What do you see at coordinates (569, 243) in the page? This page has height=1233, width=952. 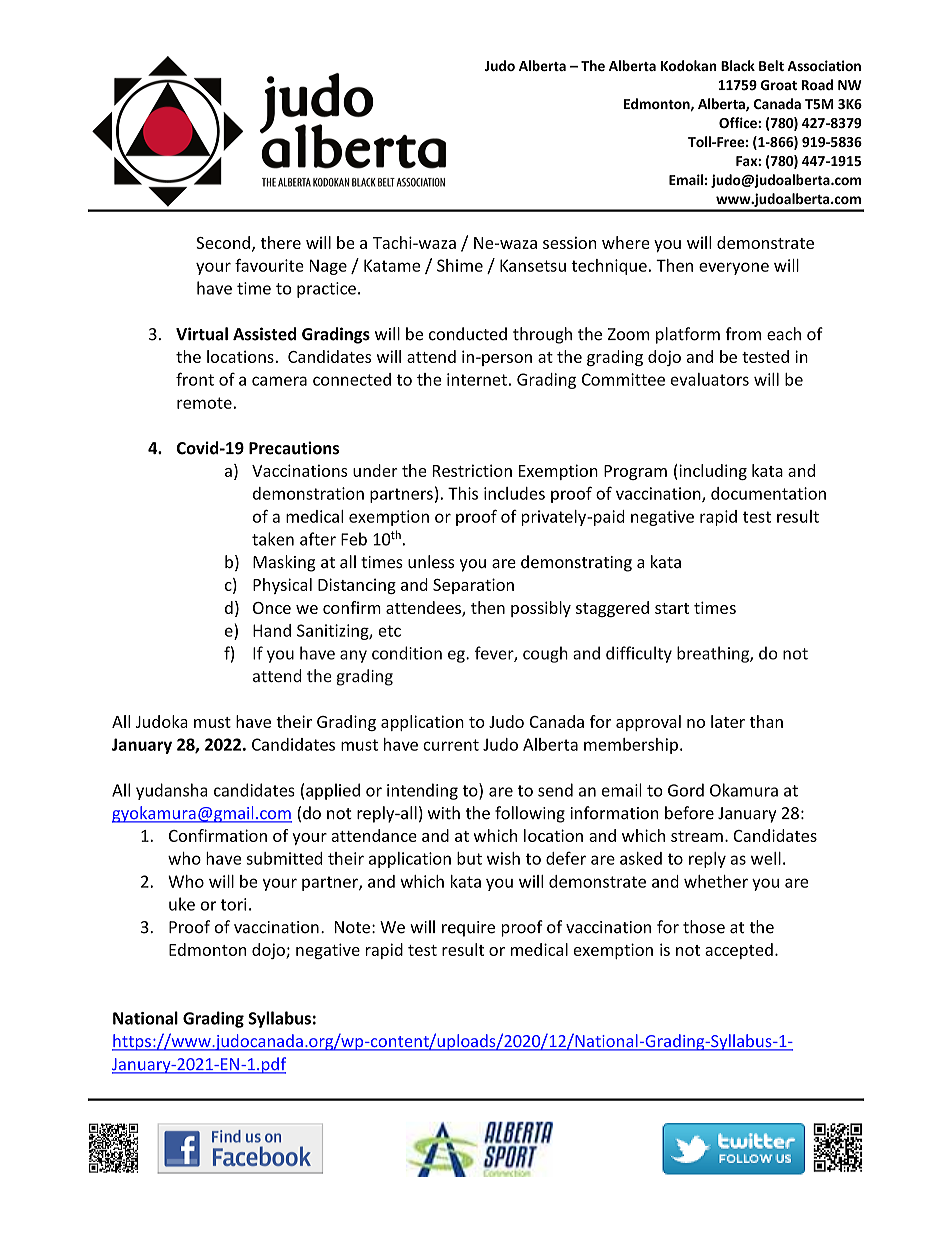 I see `session` at bounding box center [569, 243].
